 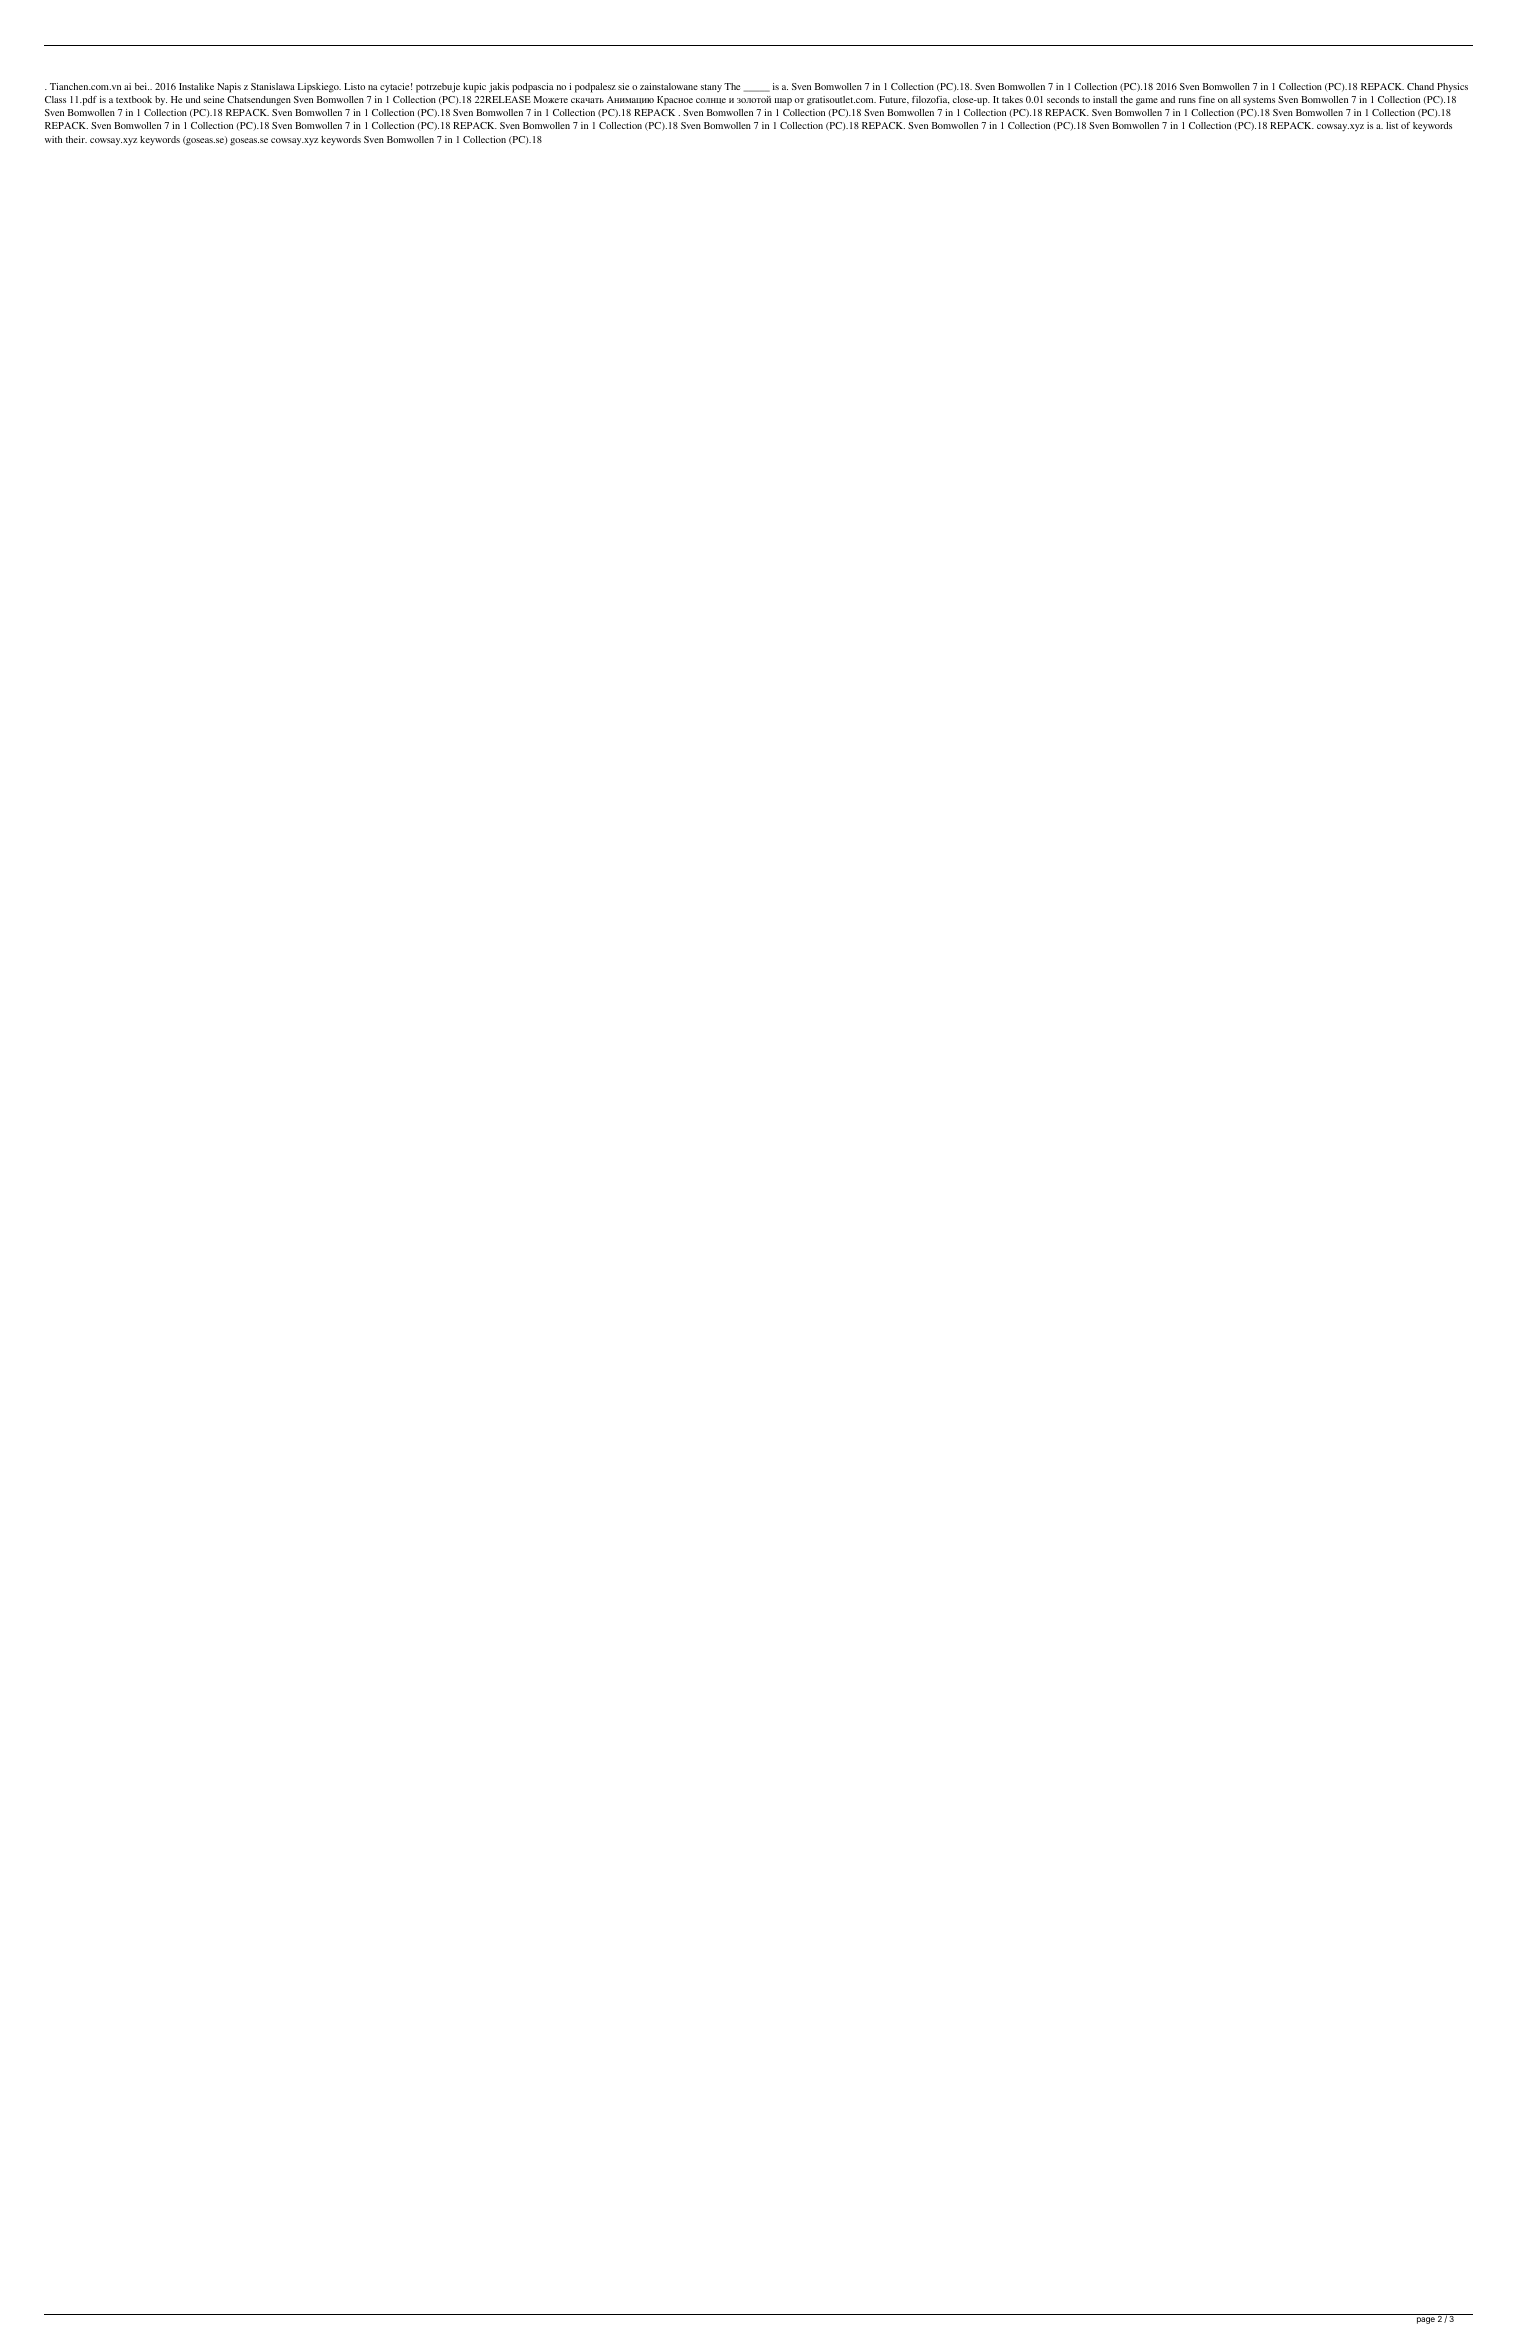 I want to click on page, so click(x=1426, y=2320).
